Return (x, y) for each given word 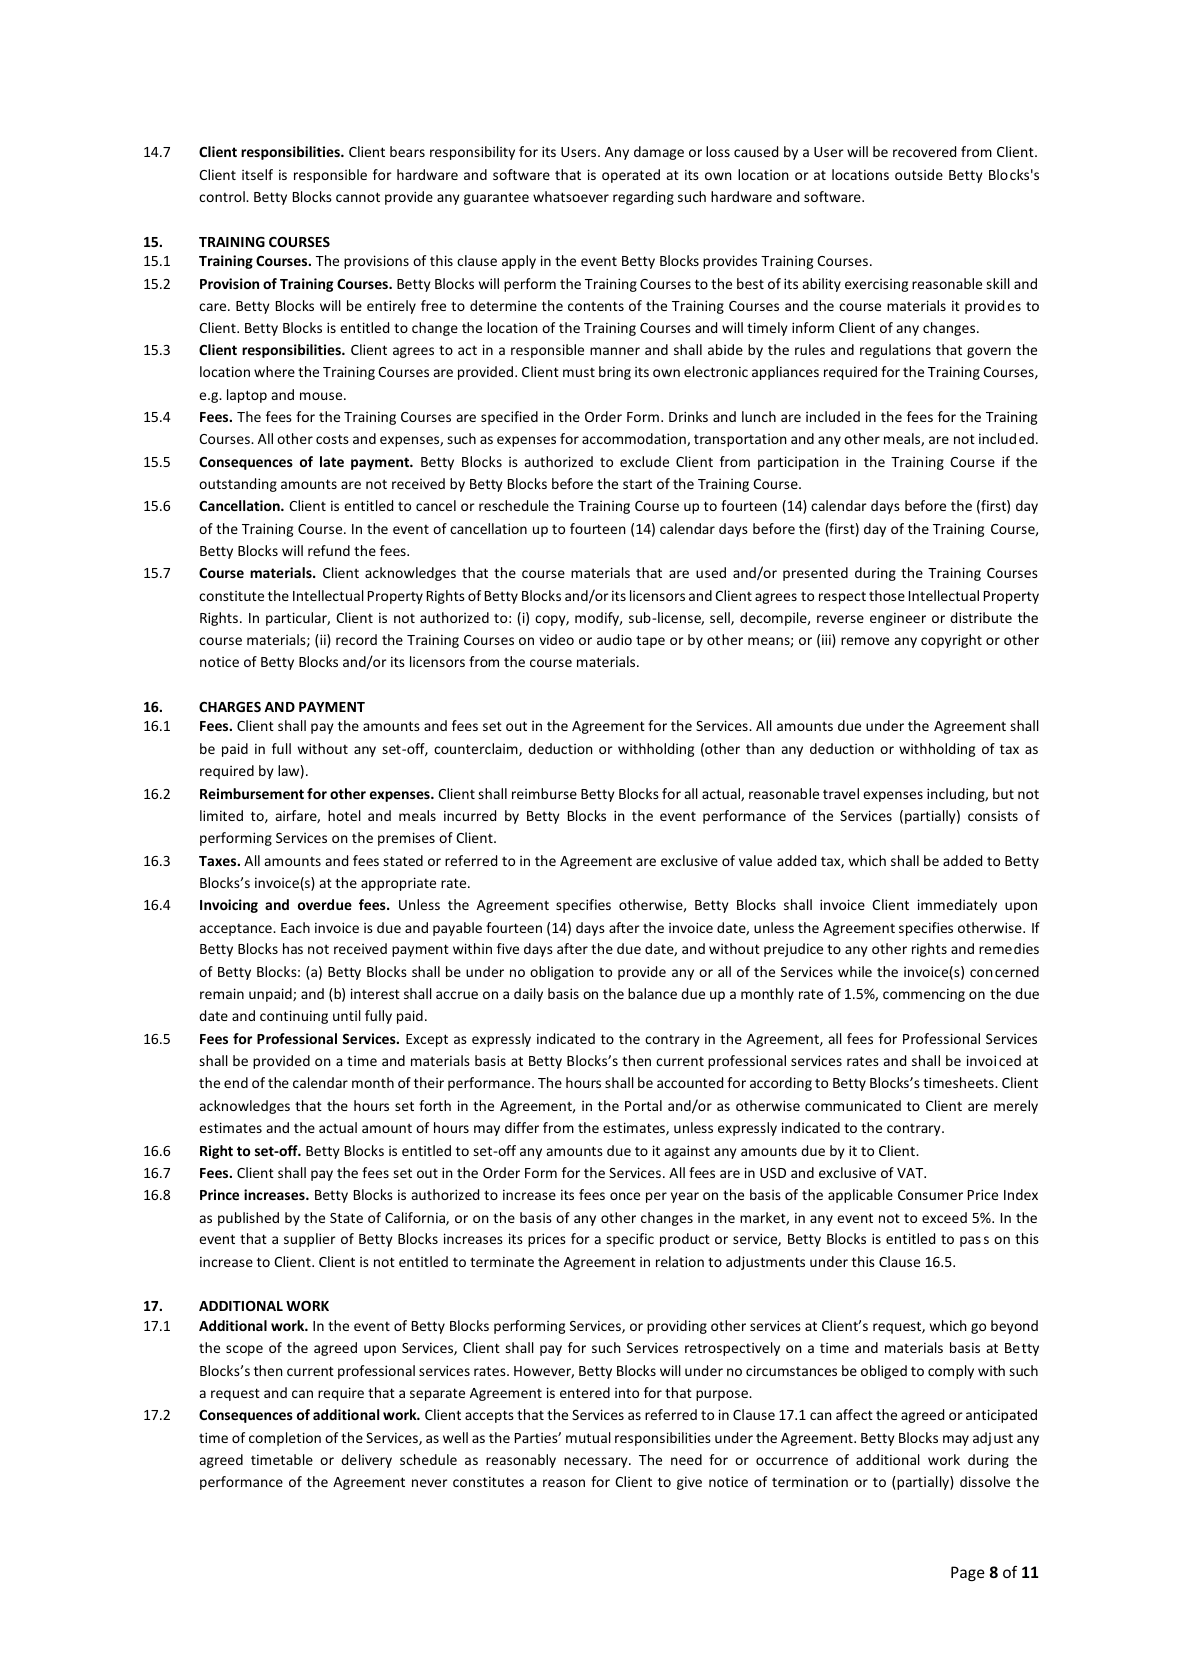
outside (919, 174)
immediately (957, 906)
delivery (366, 1461)
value (755, 860)
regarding (643, 198)
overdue (325, 904)
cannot (358, 197)
